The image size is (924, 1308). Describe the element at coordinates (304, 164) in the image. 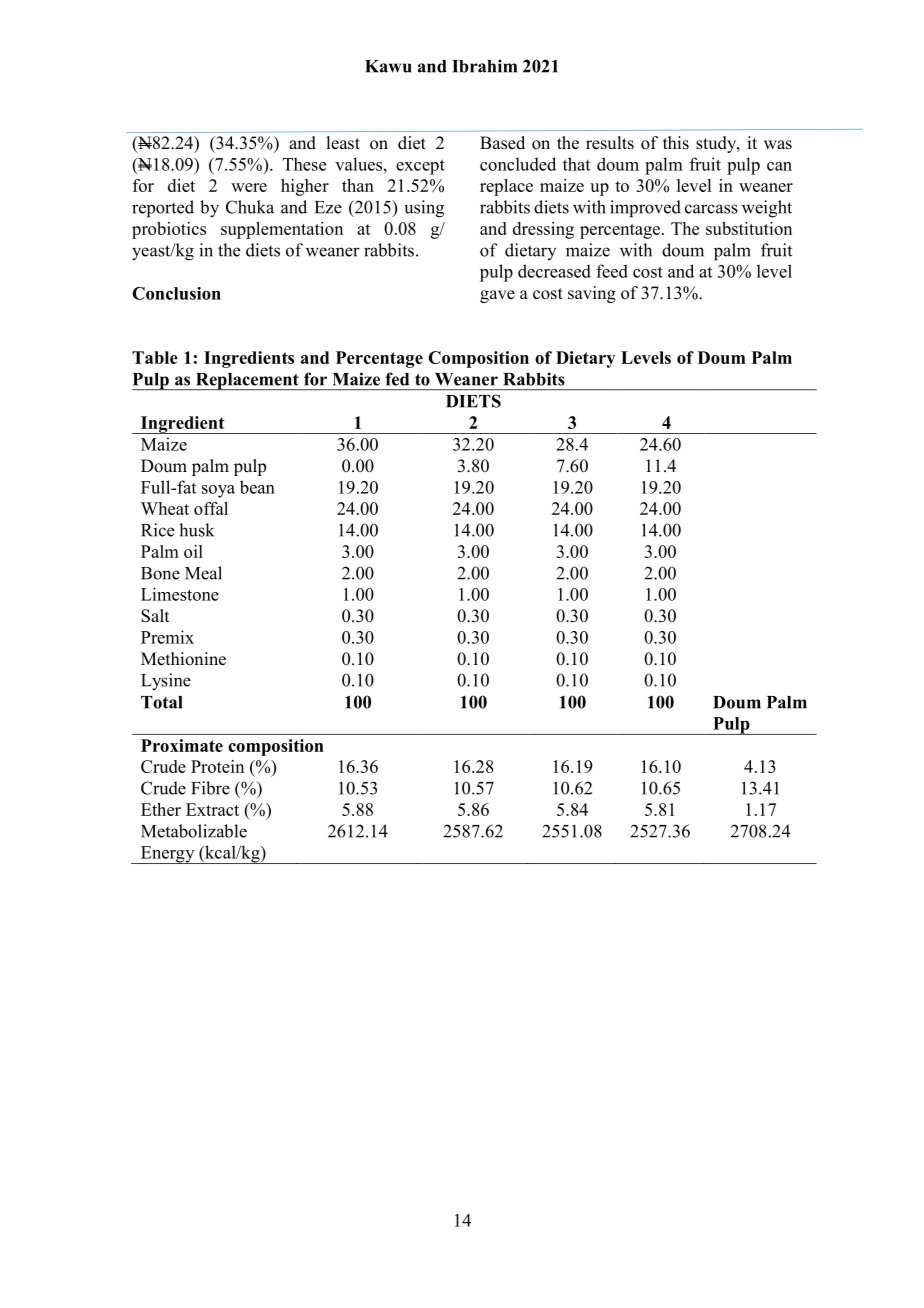

I see `These` at that location.
